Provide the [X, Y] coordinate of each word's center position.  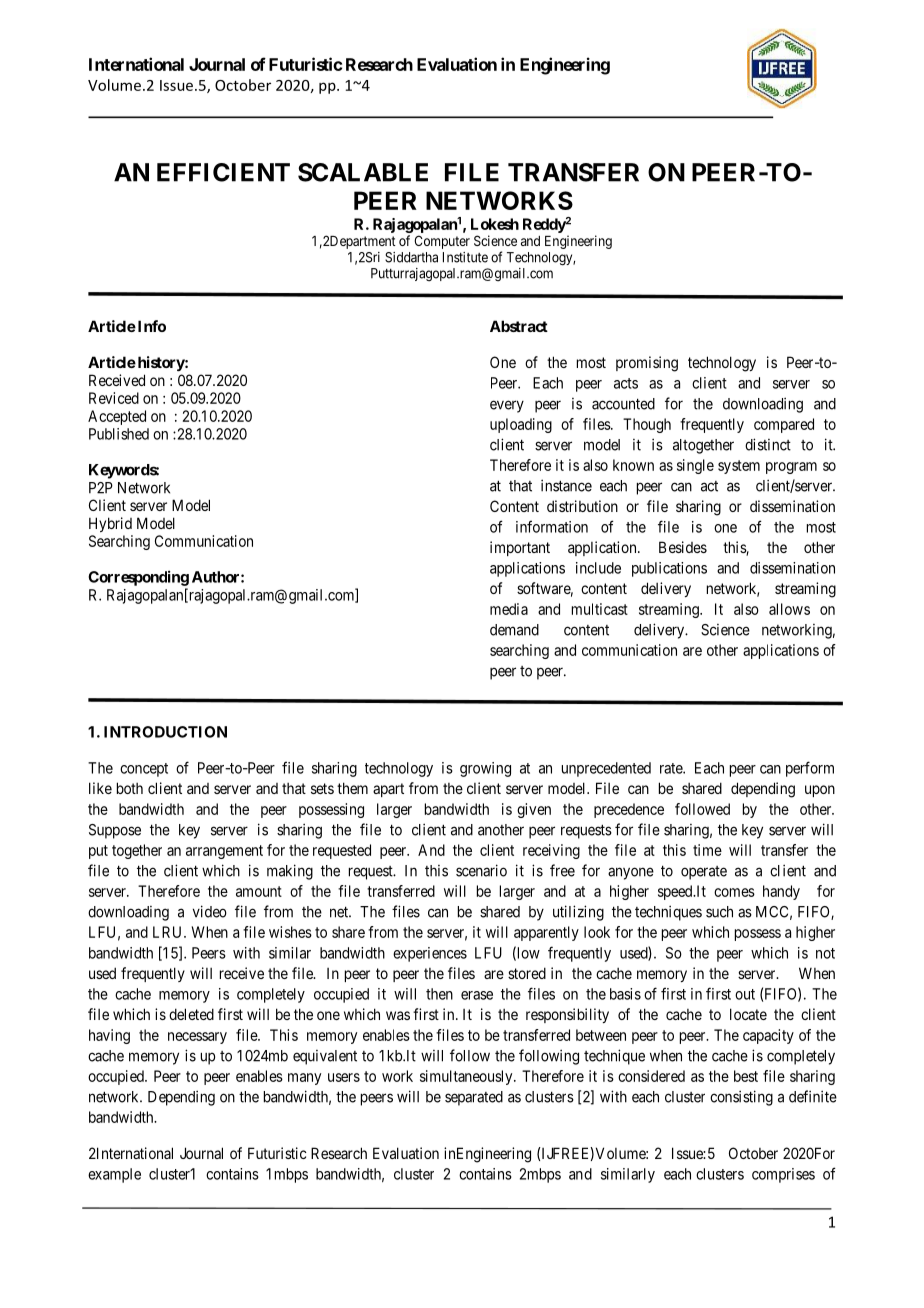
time [707, 850]
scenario [481, 870]
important [520, 548]
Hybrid [110, 524]
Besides [683, 547]
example [114, 1175]
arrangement [224, 852]
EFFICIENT [223, 172]
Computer [442, 242]
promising [647, 364]
